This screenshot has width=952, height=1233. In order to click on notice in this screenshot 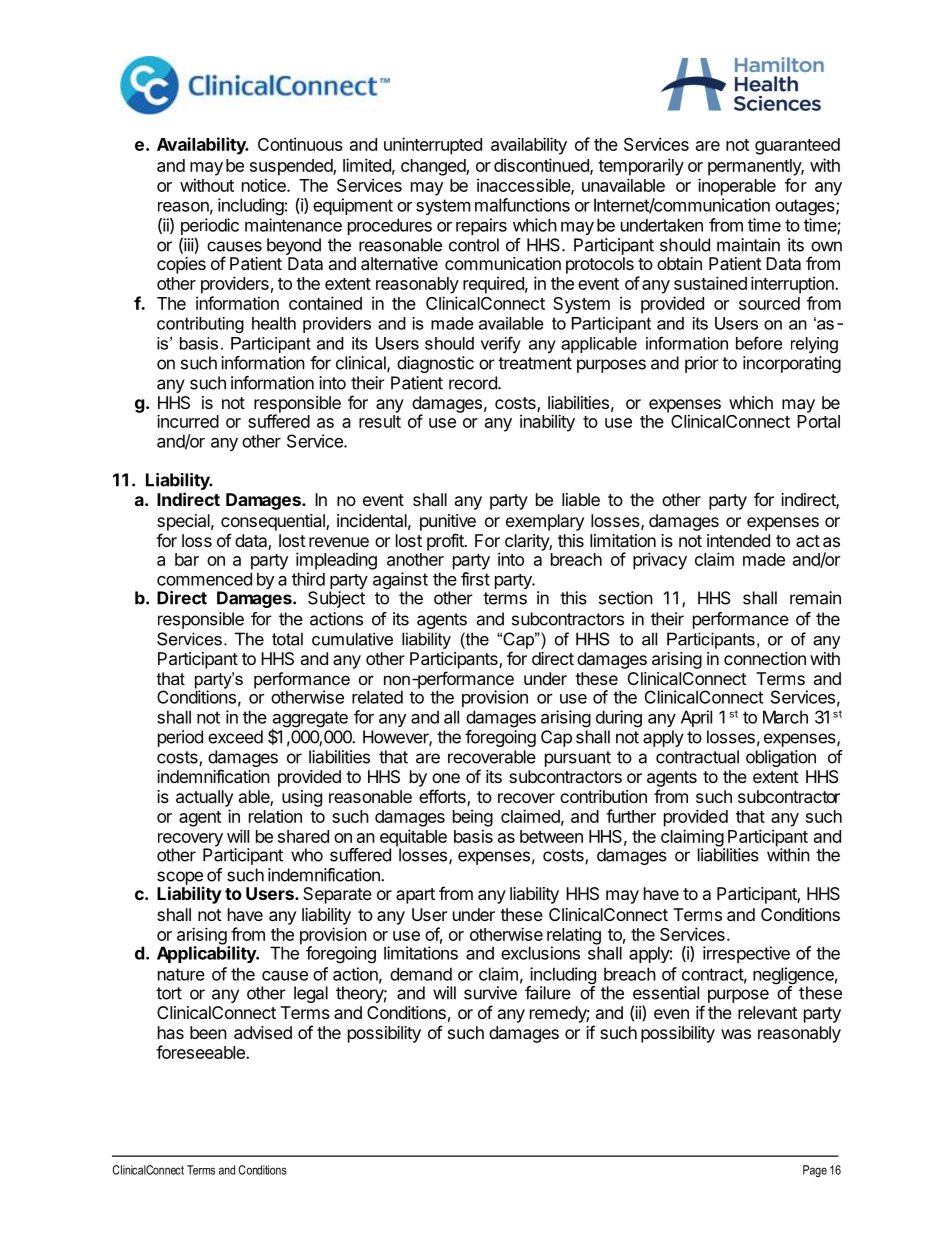, I will do `click(265, 185)`.
